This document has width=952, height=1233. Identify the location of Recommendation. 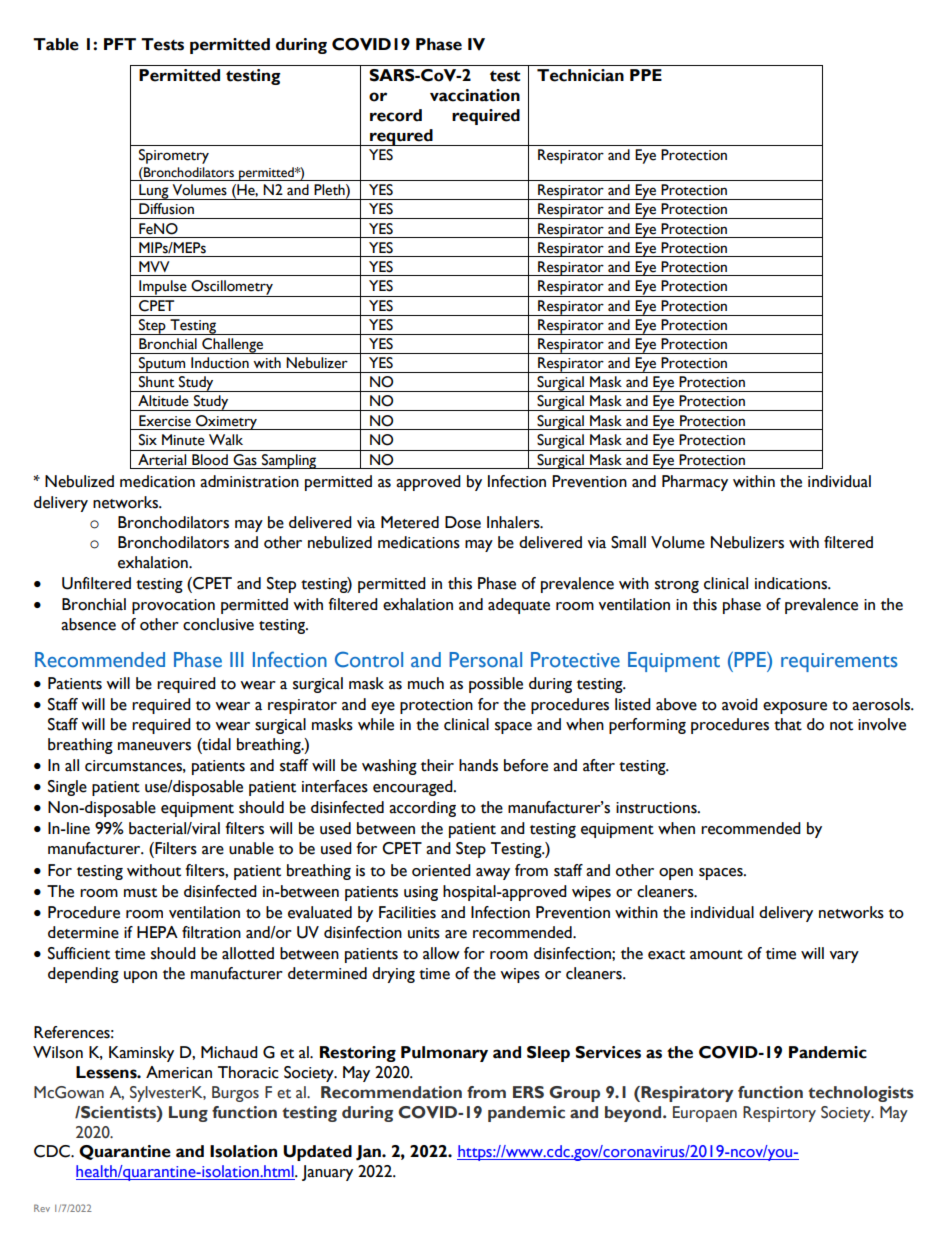
(391, 1092).
